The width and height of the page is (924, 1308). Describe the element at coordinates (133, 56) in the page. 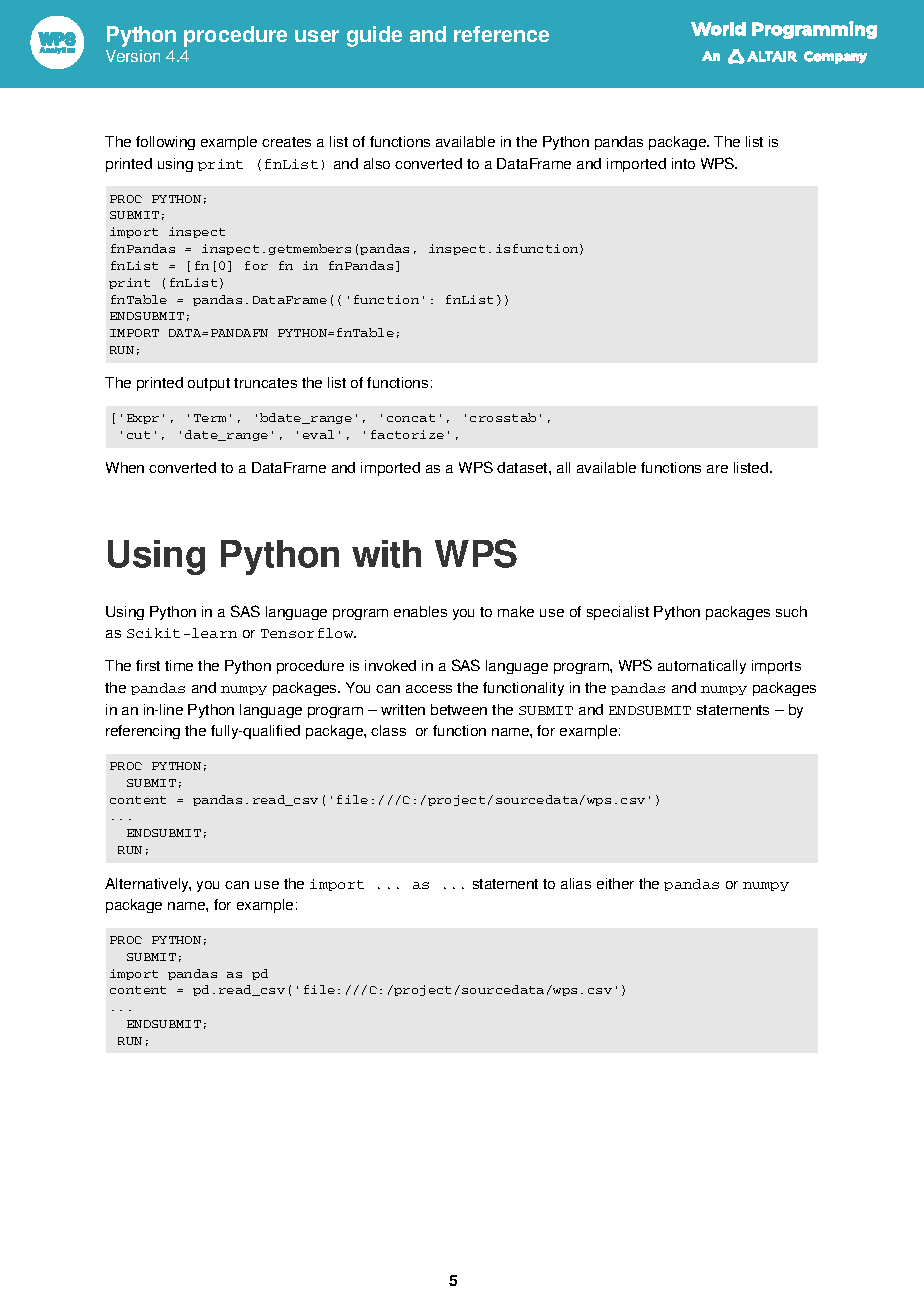

I see `Version` at that location.
